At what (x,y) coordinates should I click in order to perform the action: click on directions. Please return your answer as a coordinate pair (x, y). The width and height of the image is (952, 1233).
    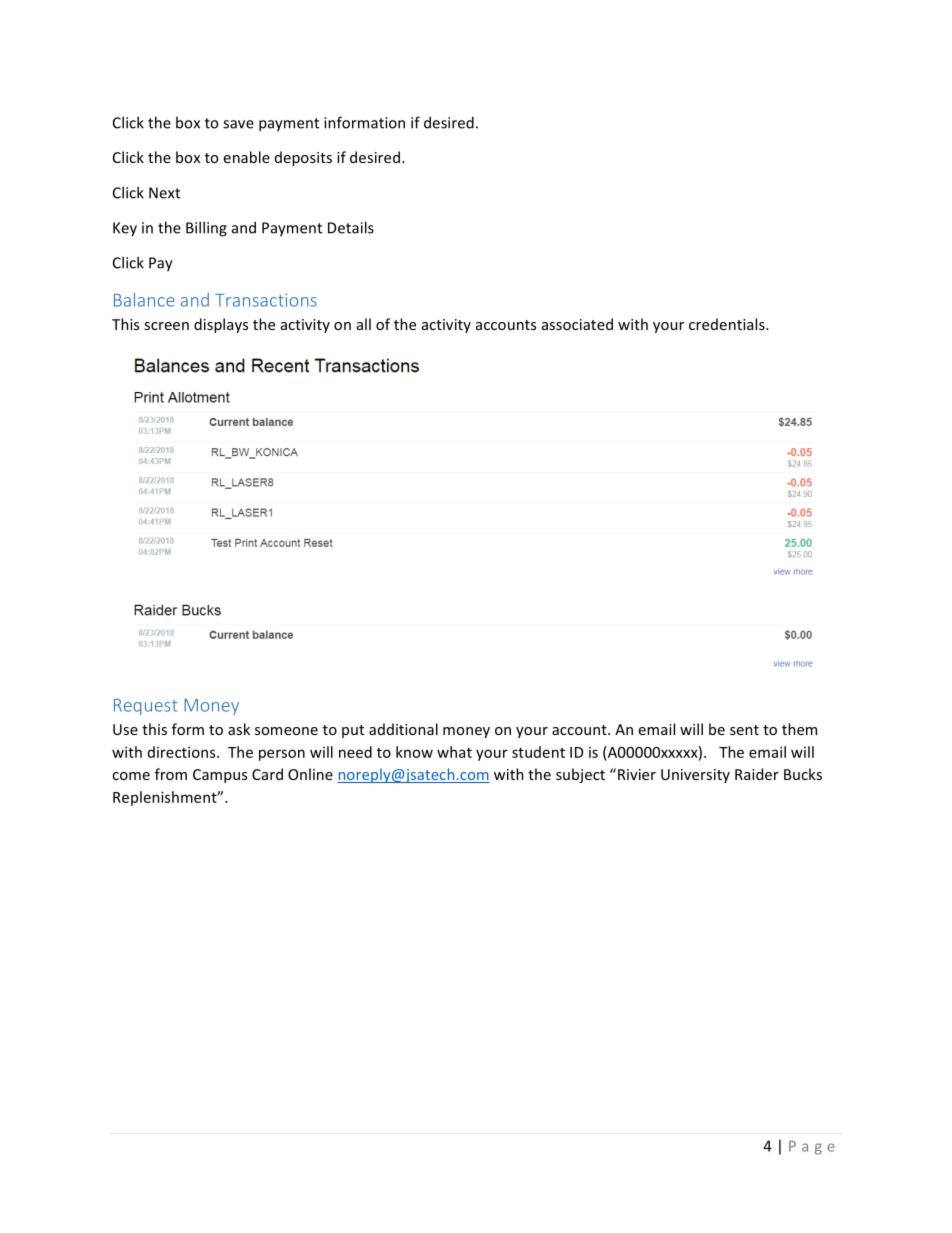
    Looking at the image, I should click on (183, 752).
